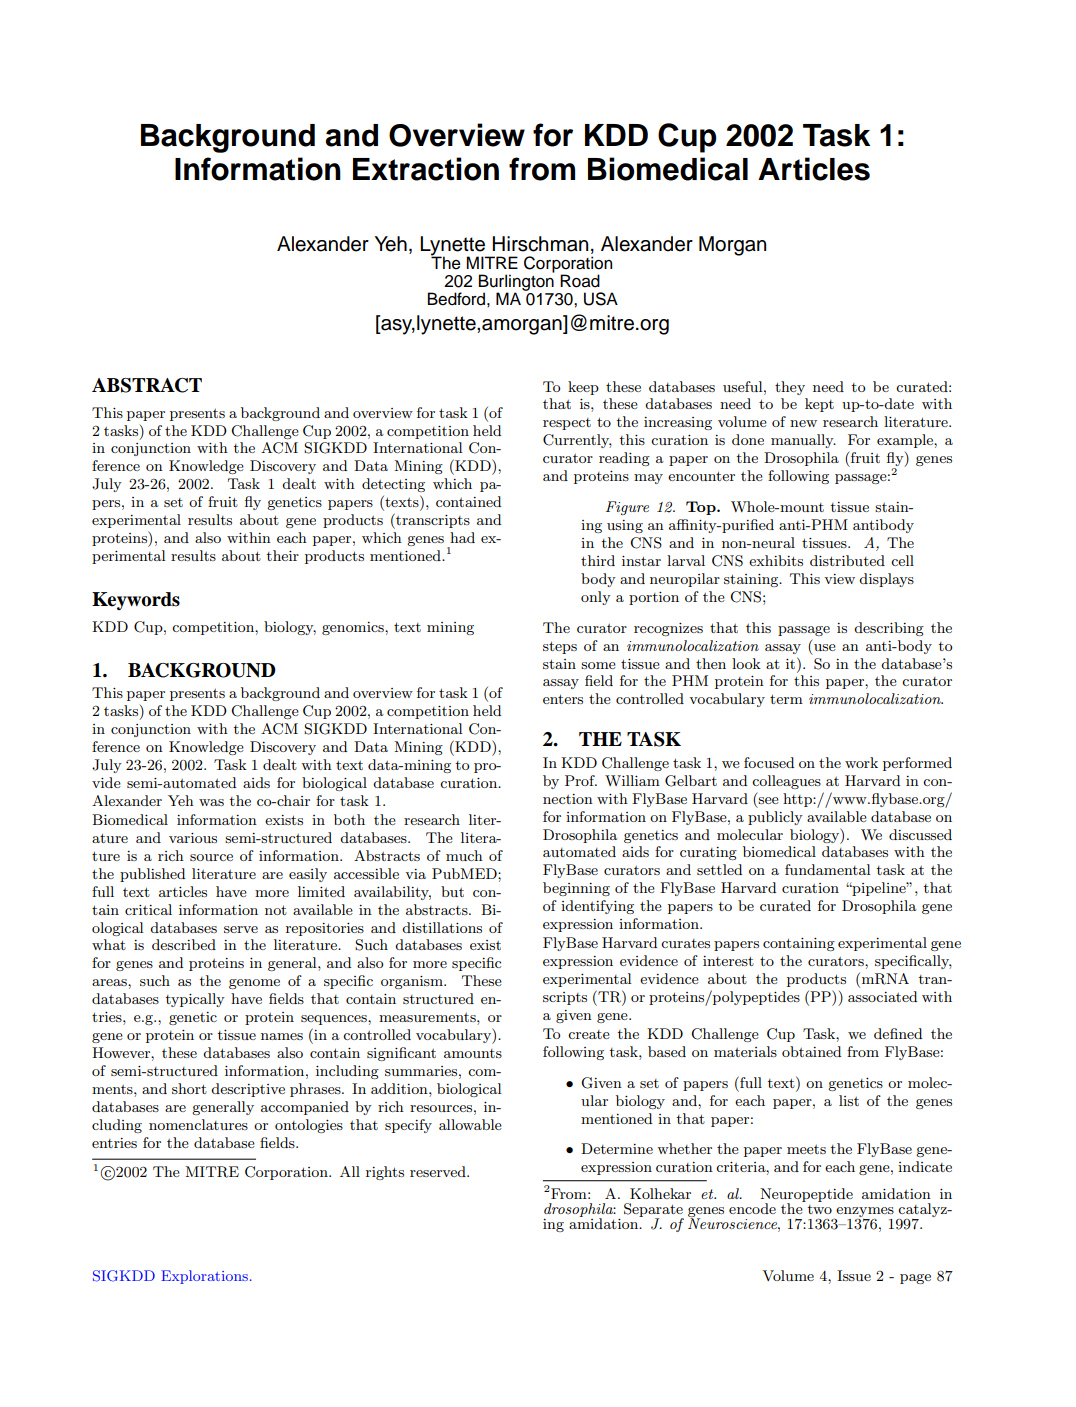 The height and width of the document is (1407, 1076). What do you see at coordinates (654, 1211) in the document?
I see `Separate` at bounding box center [654, 1211].
